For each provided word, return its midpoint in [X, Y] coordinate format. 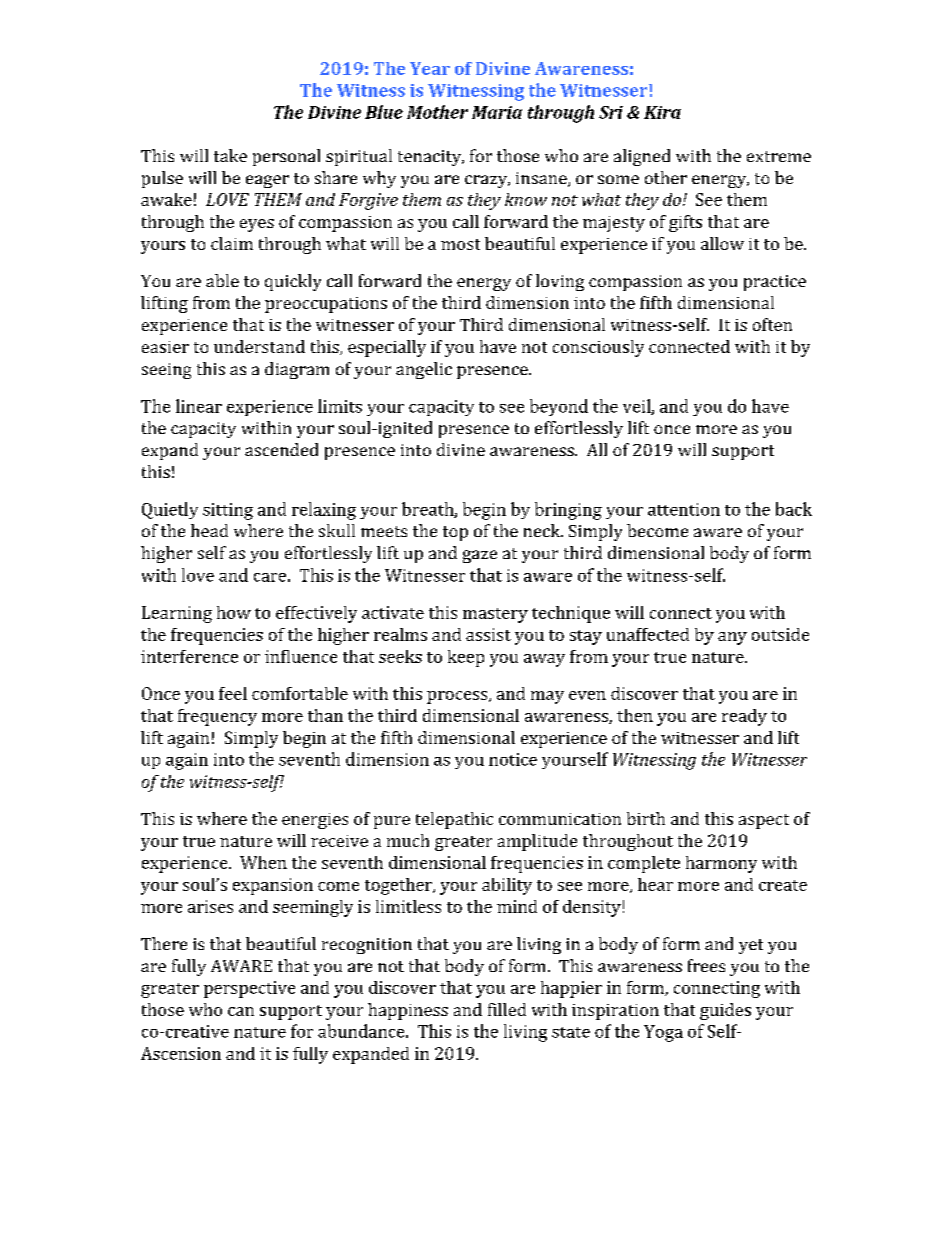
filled [507, 1009]
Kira [662, 112]
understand [259, 346]
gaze [480, 556]
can [241, 1011]
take [230, 155]
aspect [764, 821]
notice [513, 759]
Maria [497, 112]
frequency [217, 717]
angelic [424, 370]
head [209, 530]
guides [725, 1011]
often [772, 324]
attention [684, 509]
